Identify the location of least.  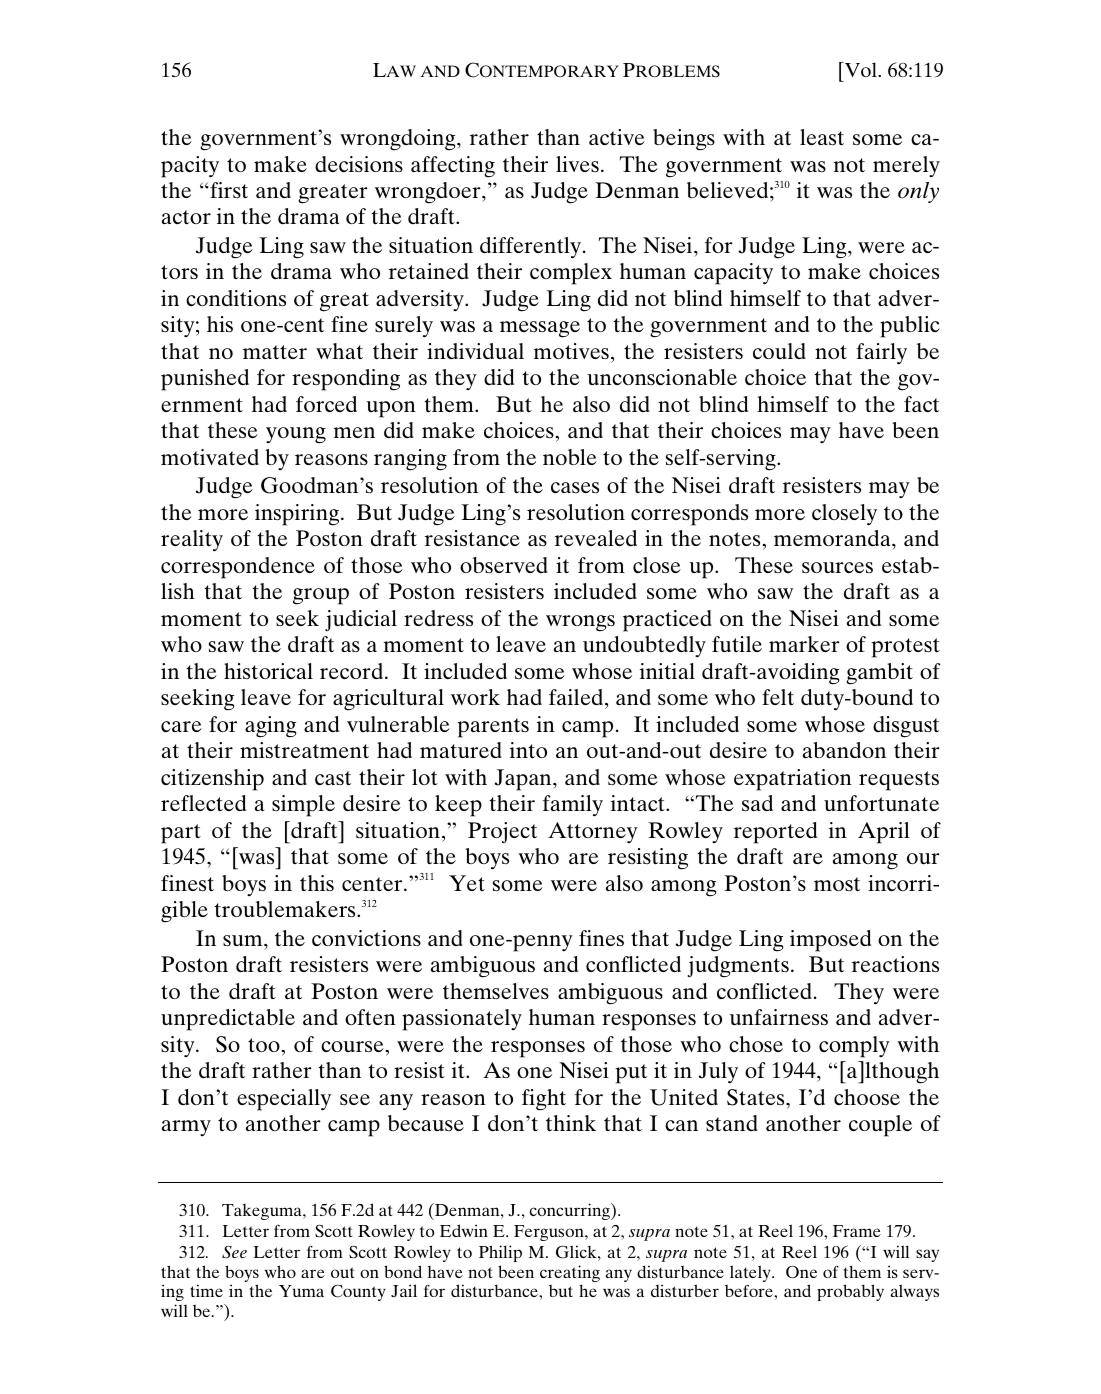
(822, 137).
